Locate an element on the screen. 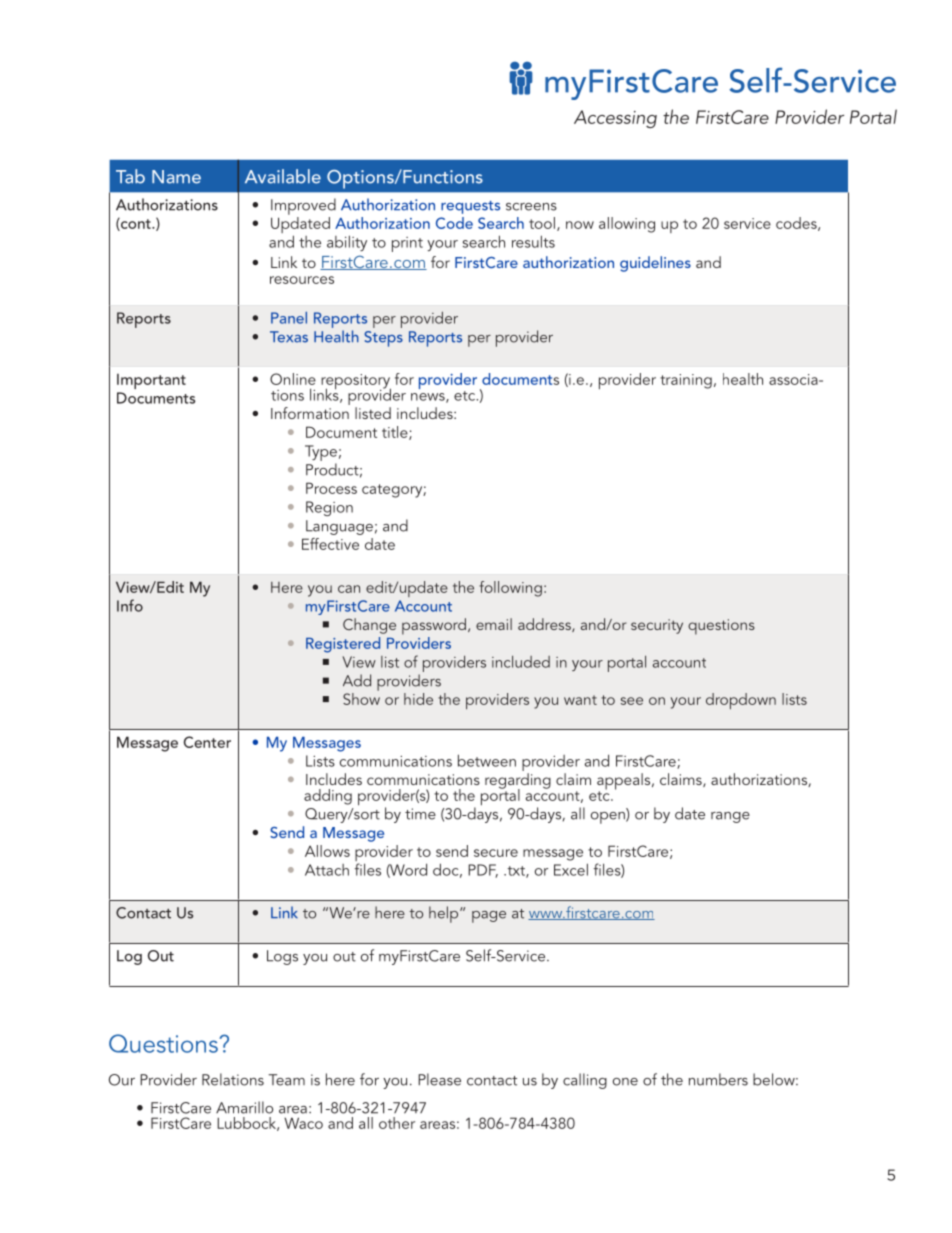  range is located at coordinates (730, 817).
